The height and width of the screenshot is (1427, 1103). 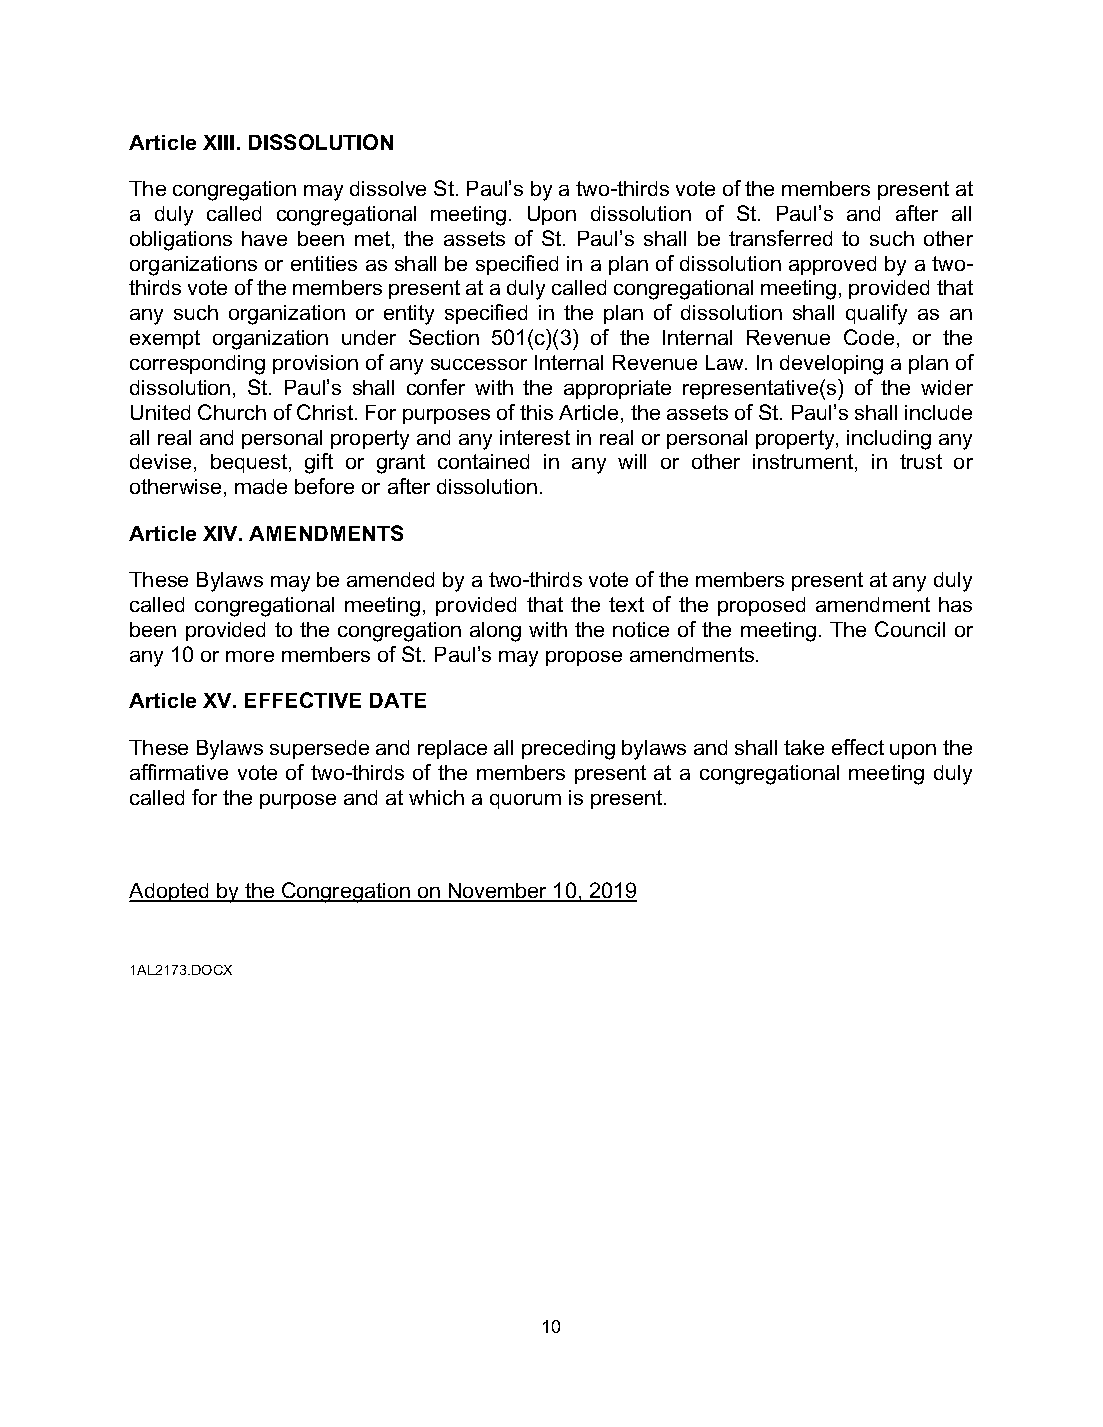 I want to click on dissolve, so click(x=388, y=188).
